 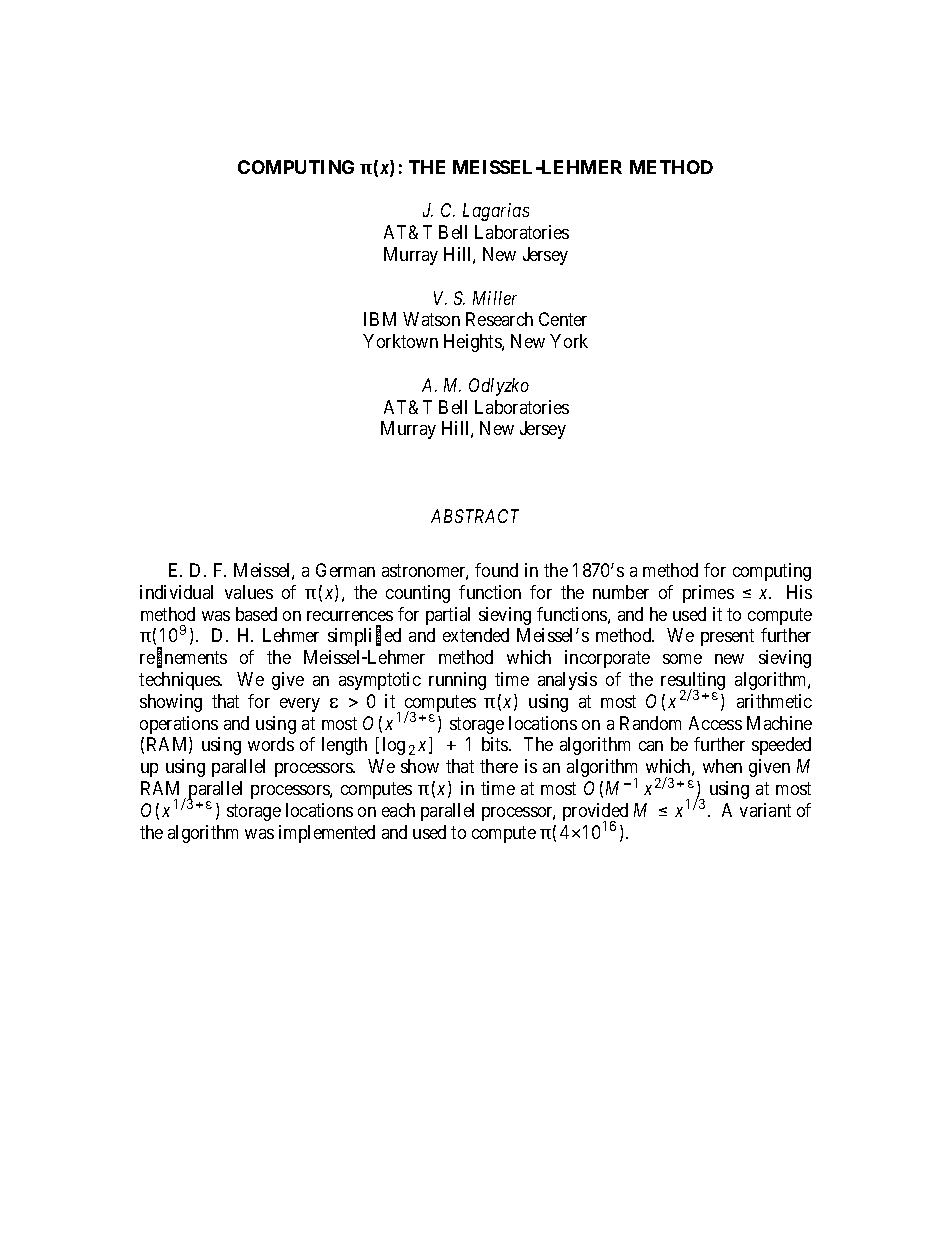 What do you see at coordinates (708, 594) in the document?
I see `primes` at bounding box center [708, 594].
